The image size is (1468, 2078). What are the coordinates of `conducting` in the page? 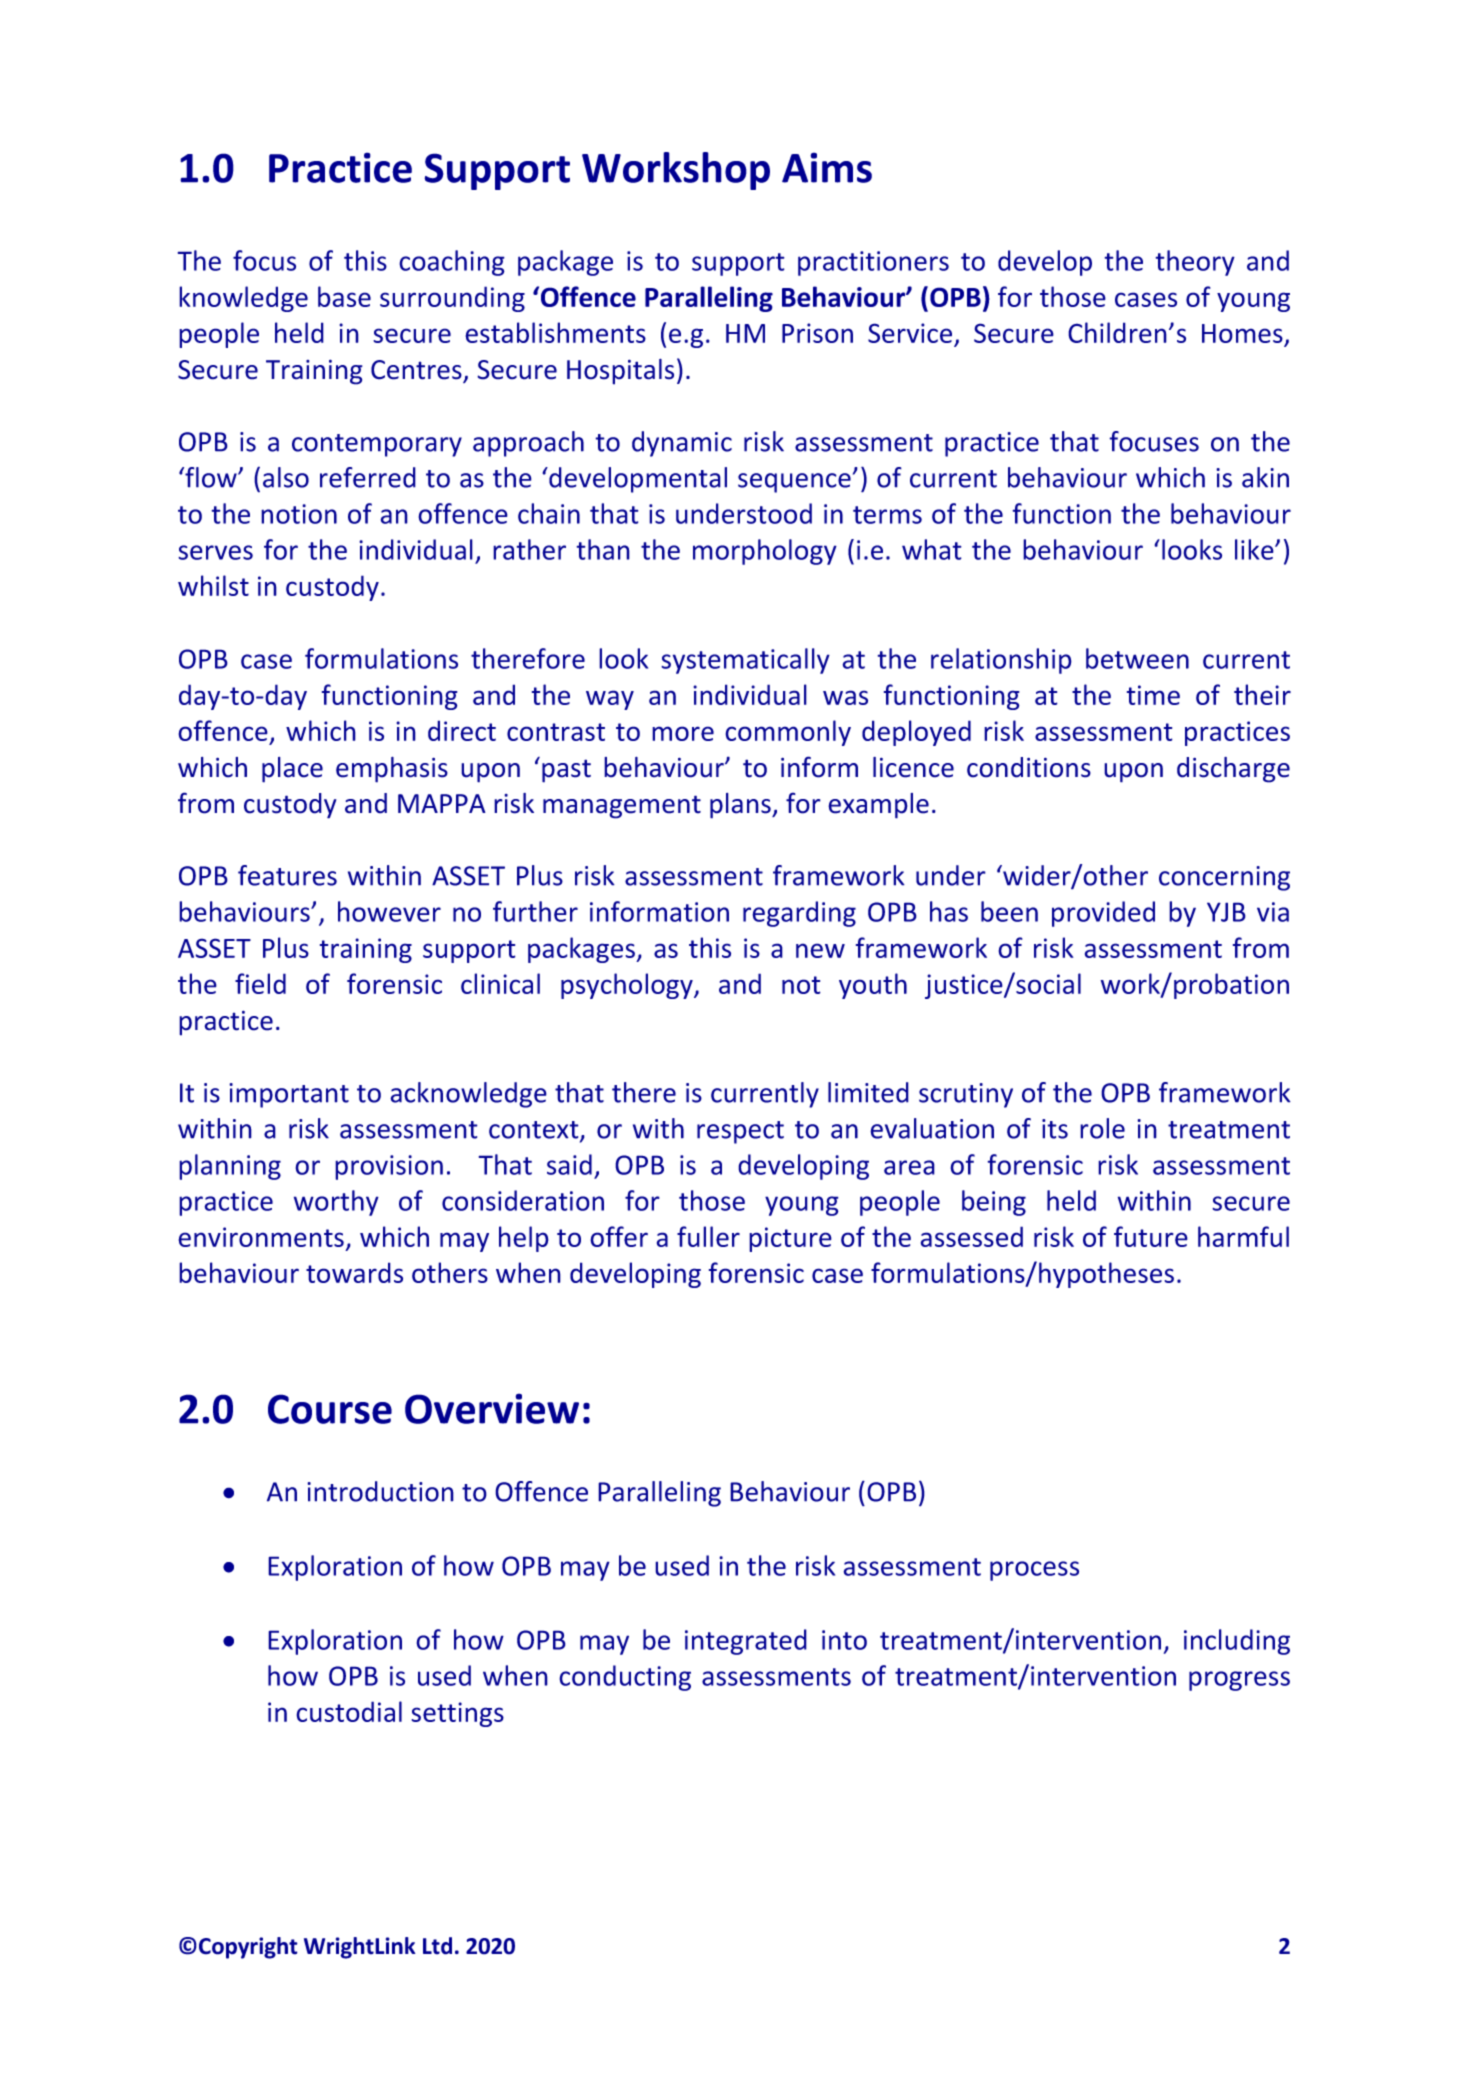 It's located at (625, 1678).
